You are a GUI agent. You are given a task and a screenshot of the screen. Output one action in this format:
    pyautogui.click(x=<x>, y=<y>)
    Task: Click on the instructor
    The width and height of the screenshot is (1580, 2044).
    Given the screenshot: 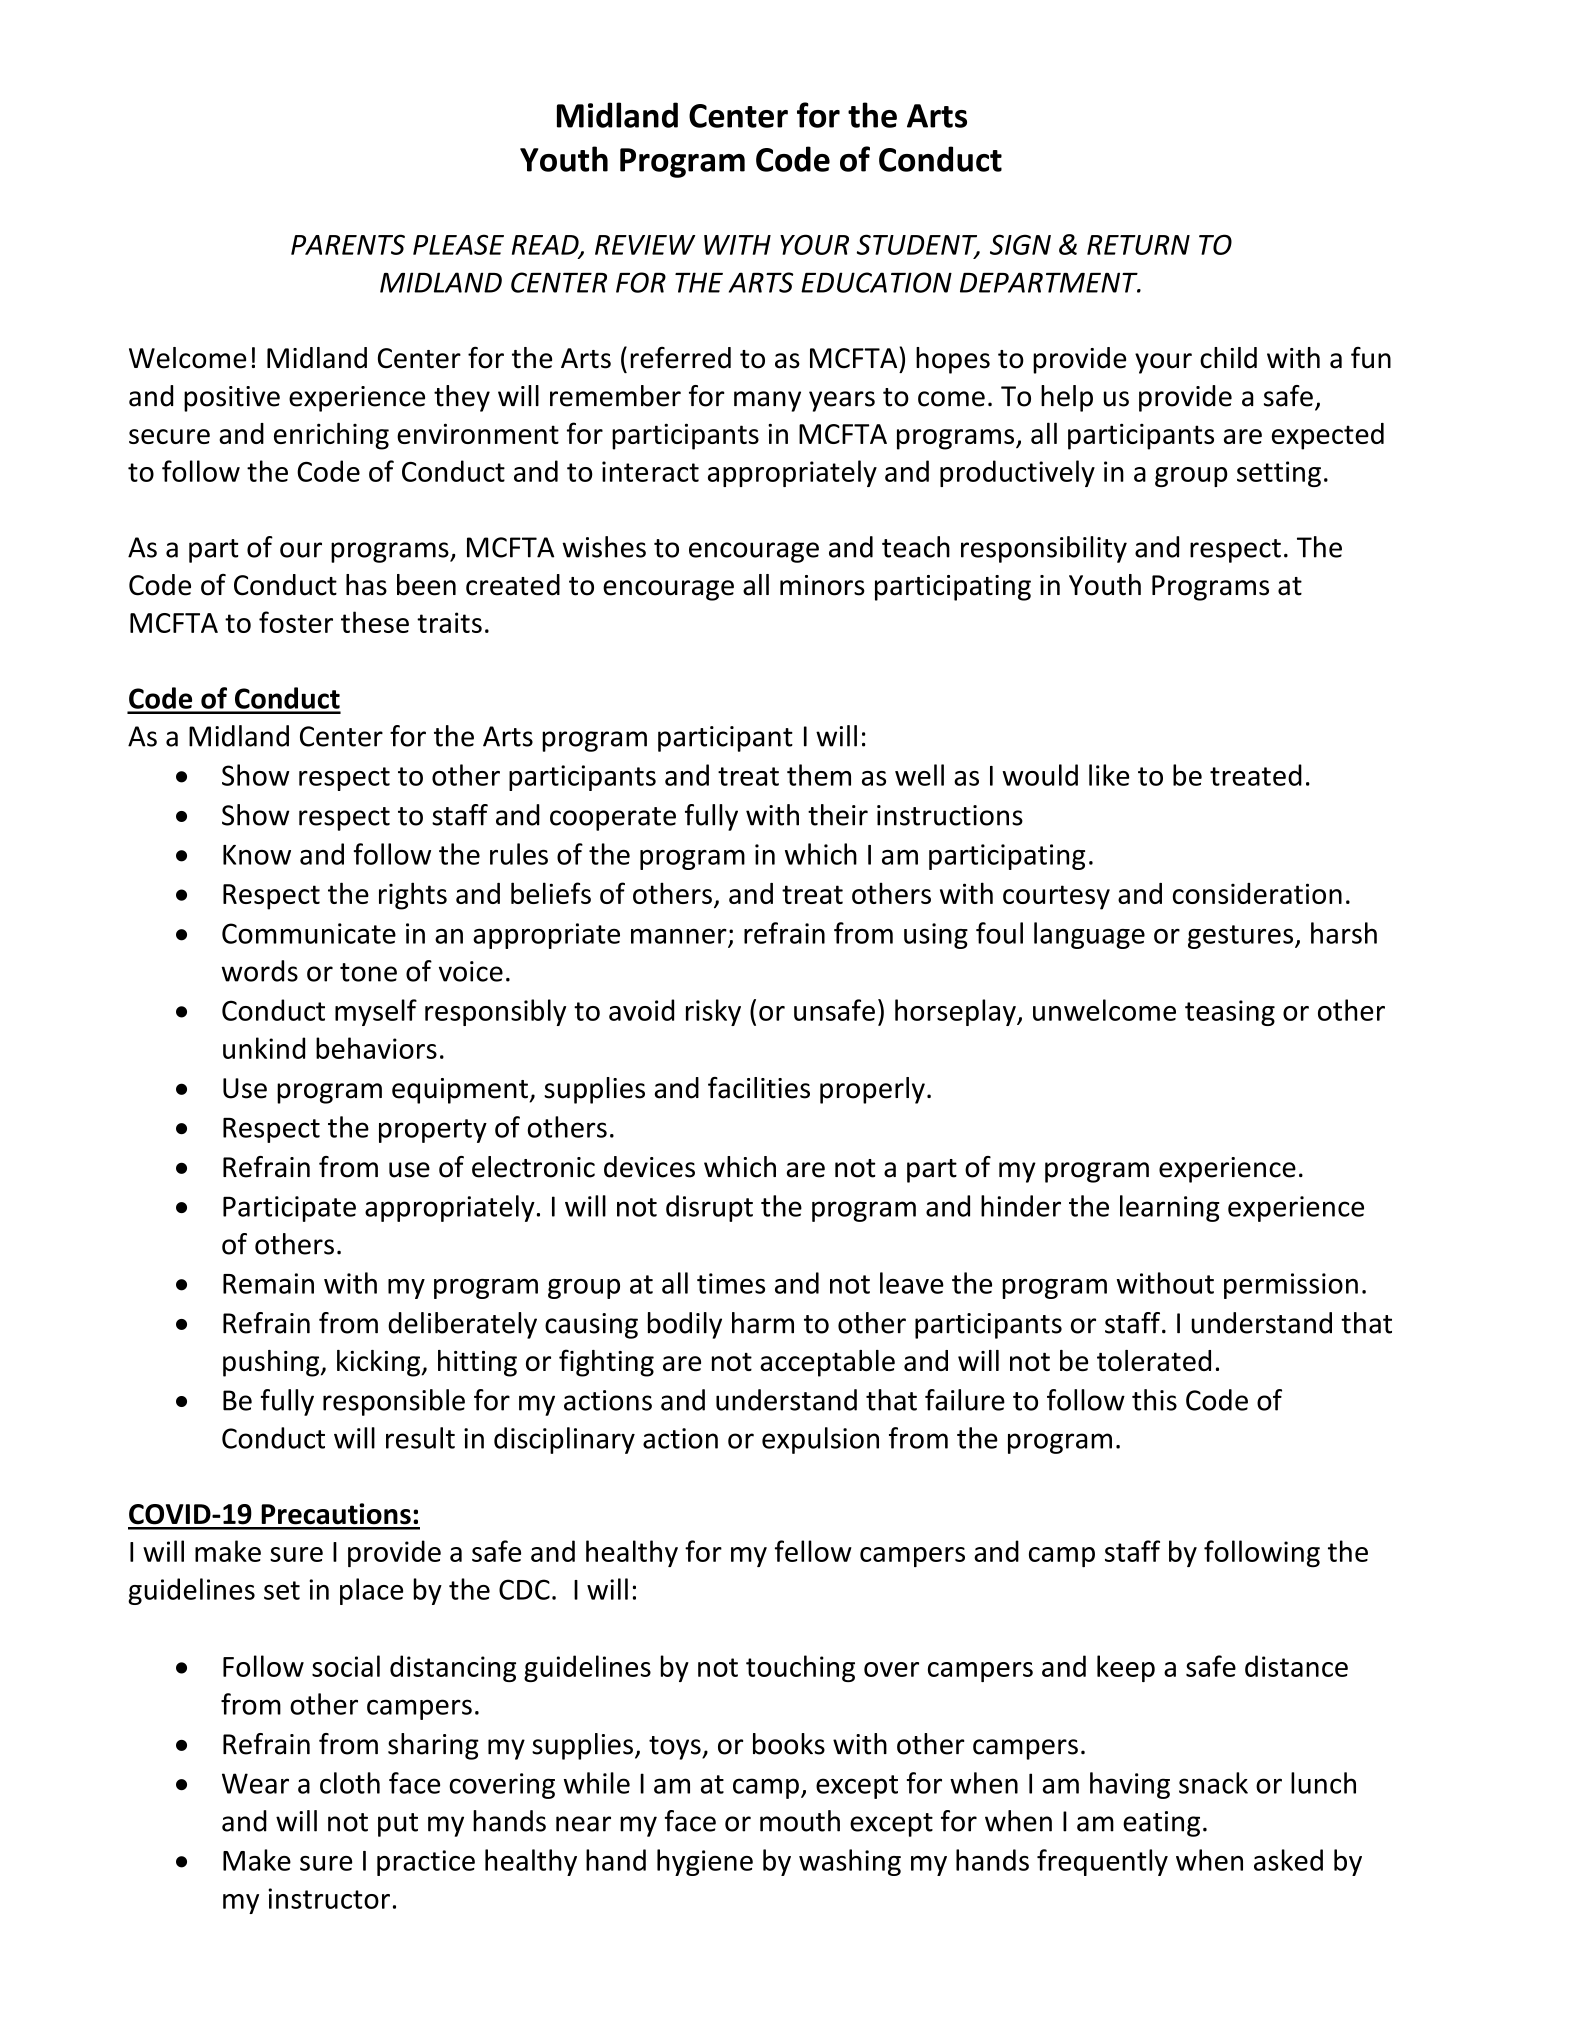 What is the action you would take?
    pyautogui.click(x=329, y=1898)
